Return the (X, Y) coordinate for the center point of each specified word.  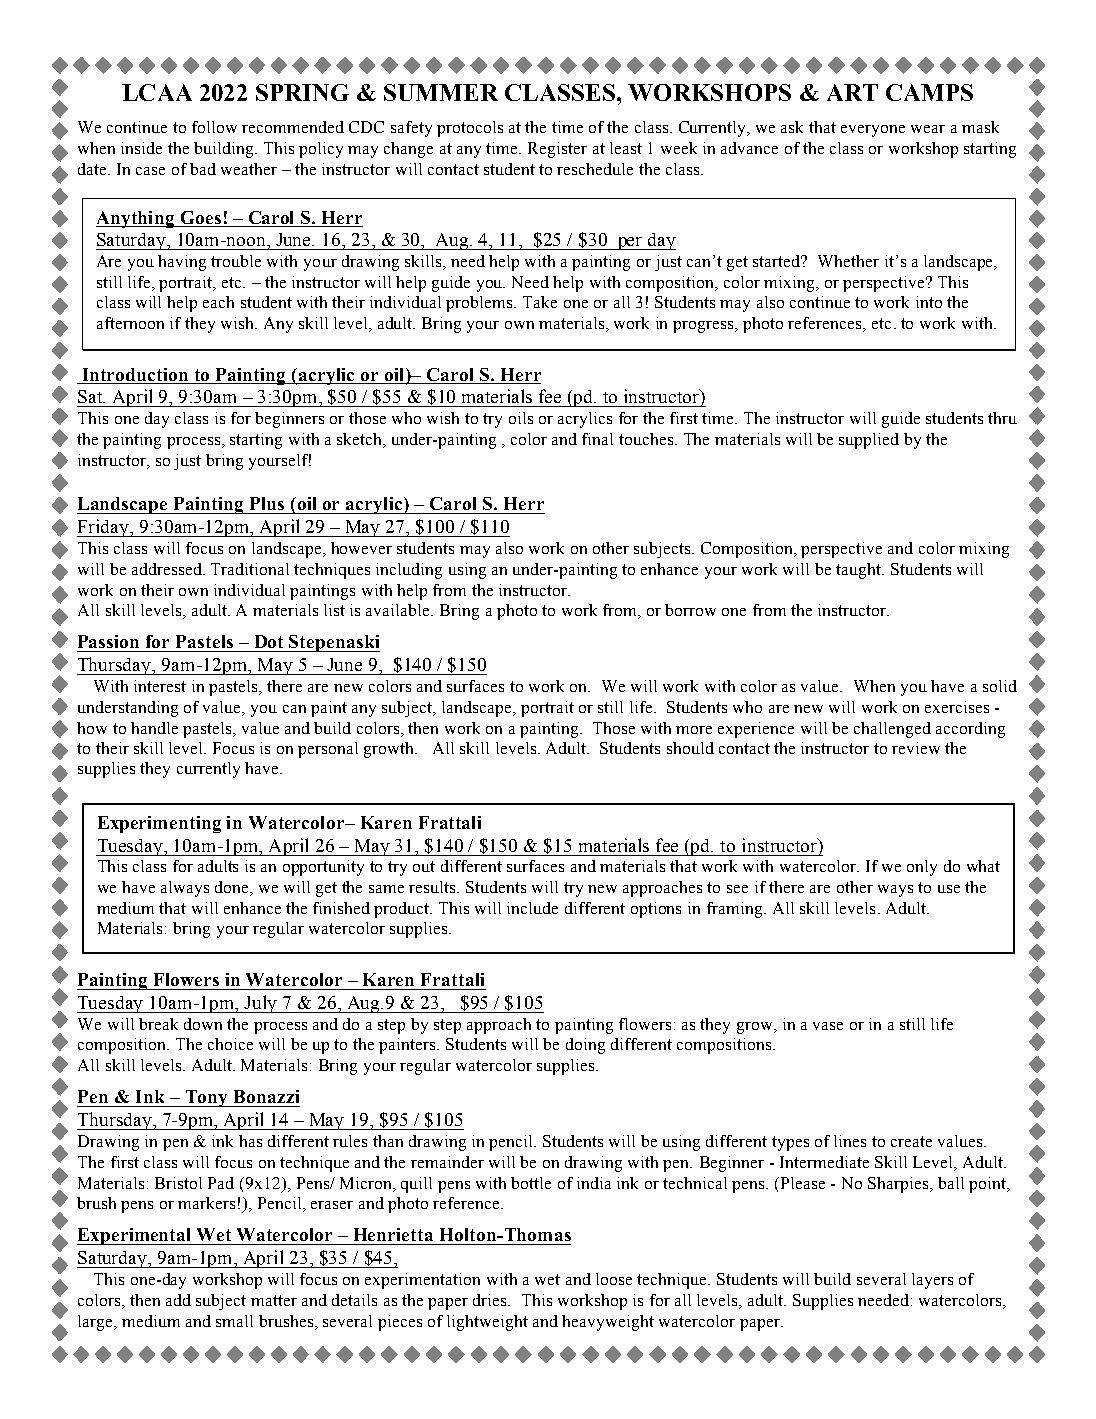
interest (160, 686)
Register (557, 150)
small (234, 1321)
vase (828, 1026)
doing (585, 1046)
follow (214, 127)
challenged (892, 730)
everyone (873, 131)
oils (521, 418)
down (203, 1024)
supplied (869, 441)
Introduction (135, 374)
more (694, 730)
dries (491, 1300)
